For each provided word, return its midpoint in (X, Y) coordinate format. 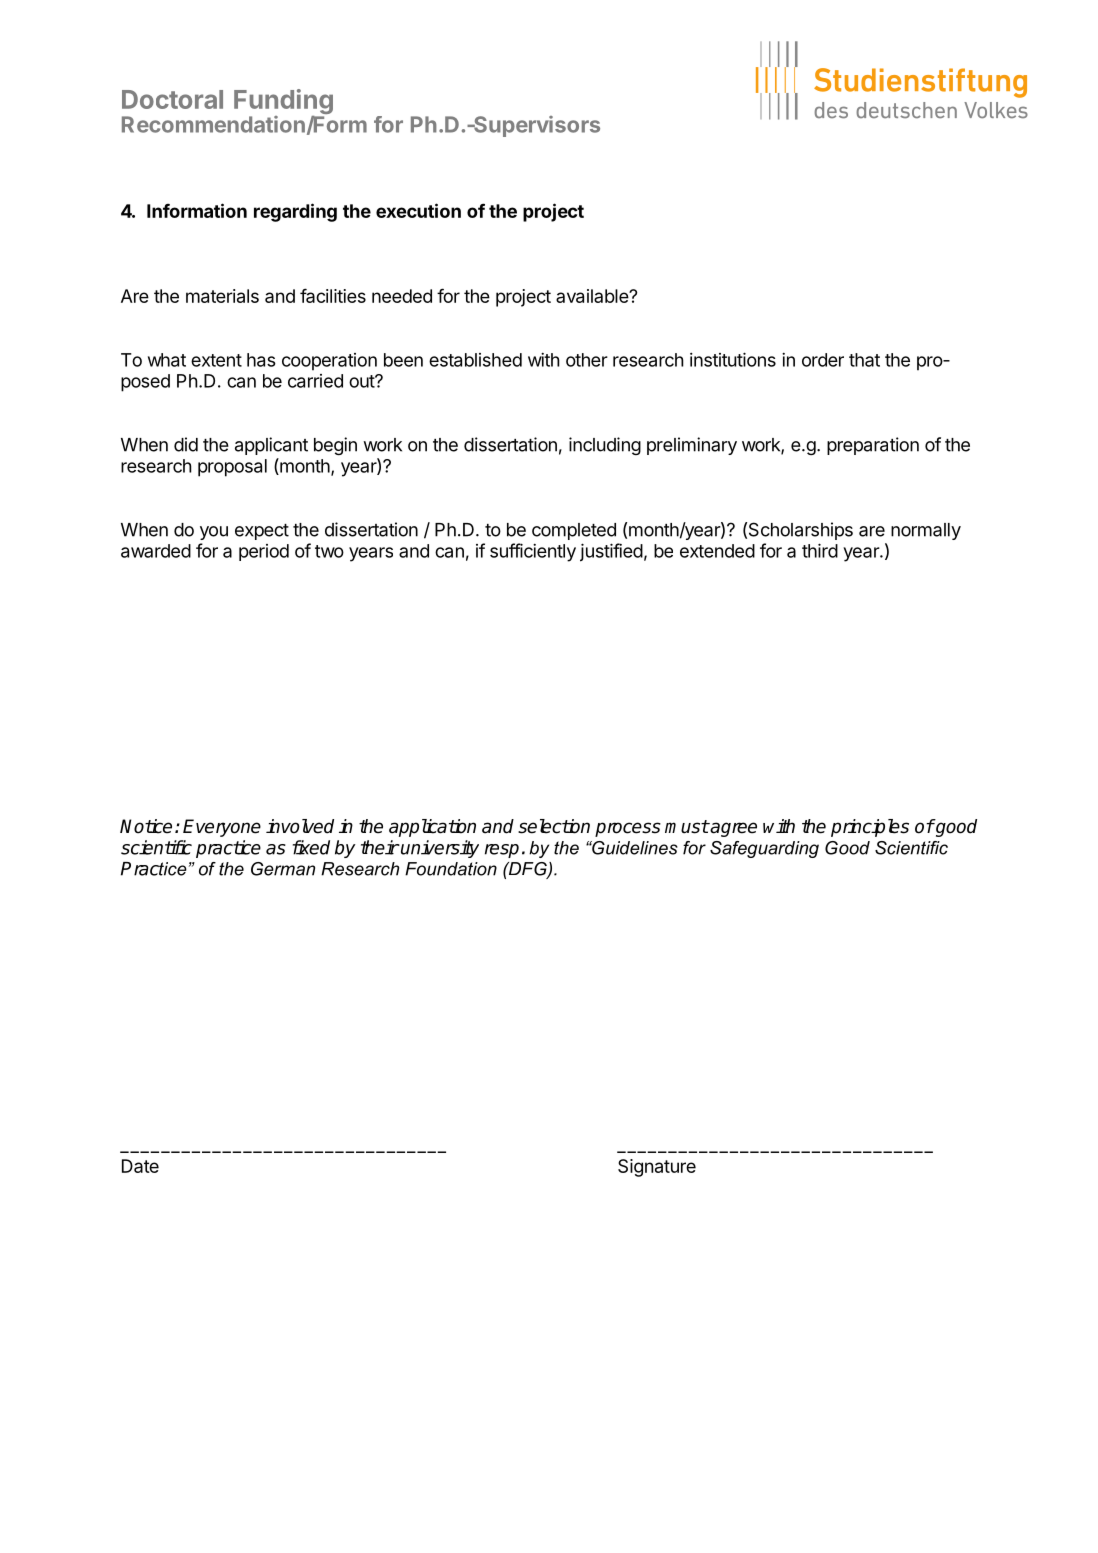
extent (216, 360)
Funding (283, 103)
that (864, 360)
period (264, 552)
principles (870, 828)
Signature (657, 1168)
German (283, 869)
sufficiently (533, 552)
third (820, 550)
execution (418, 210)
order (823, 360)
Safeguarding (764, 849)
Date (140, 1166)
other (587, 360)
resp (502, 851)
